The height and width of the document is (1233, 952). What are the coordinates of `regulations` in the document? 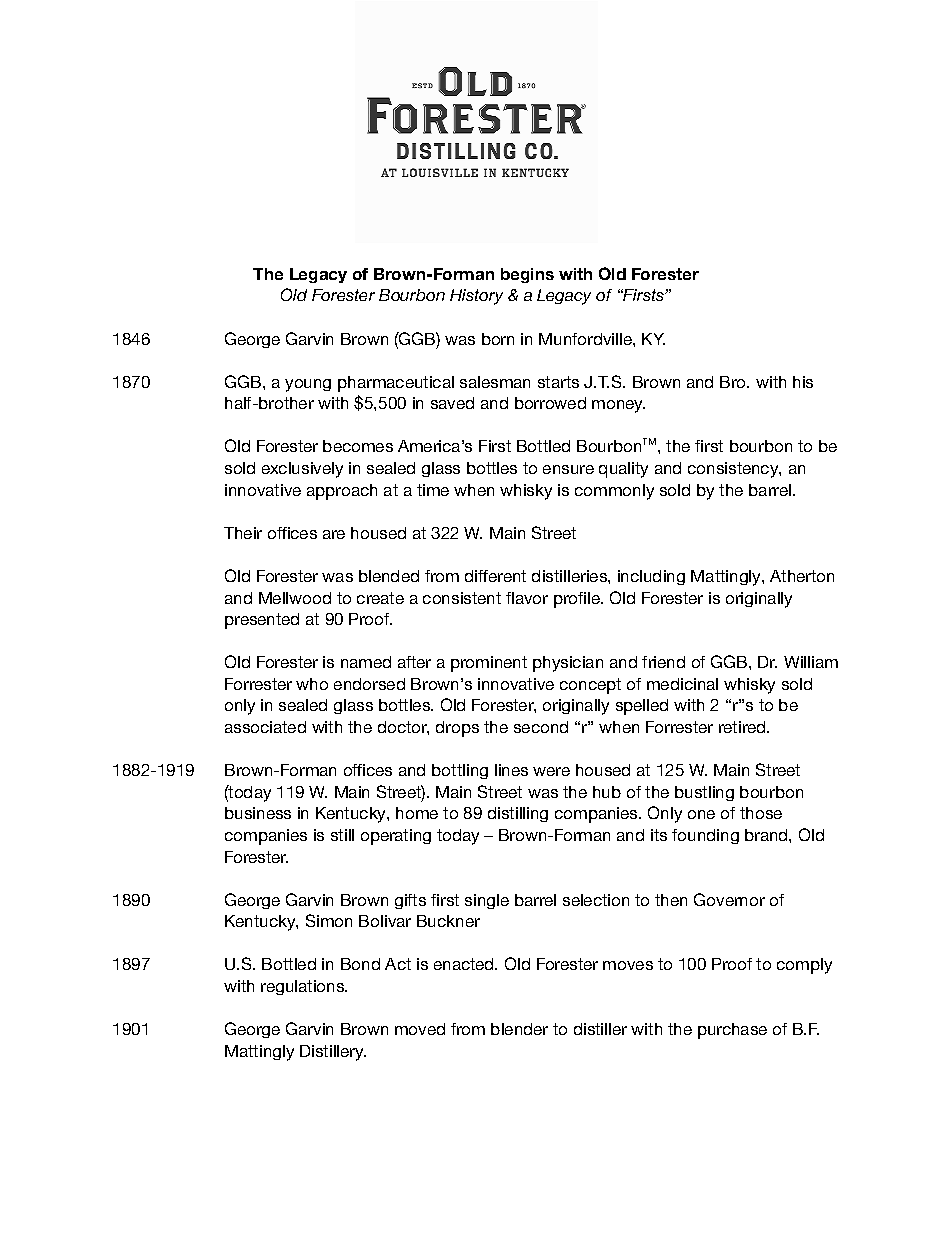 It's located at (303, 987).
